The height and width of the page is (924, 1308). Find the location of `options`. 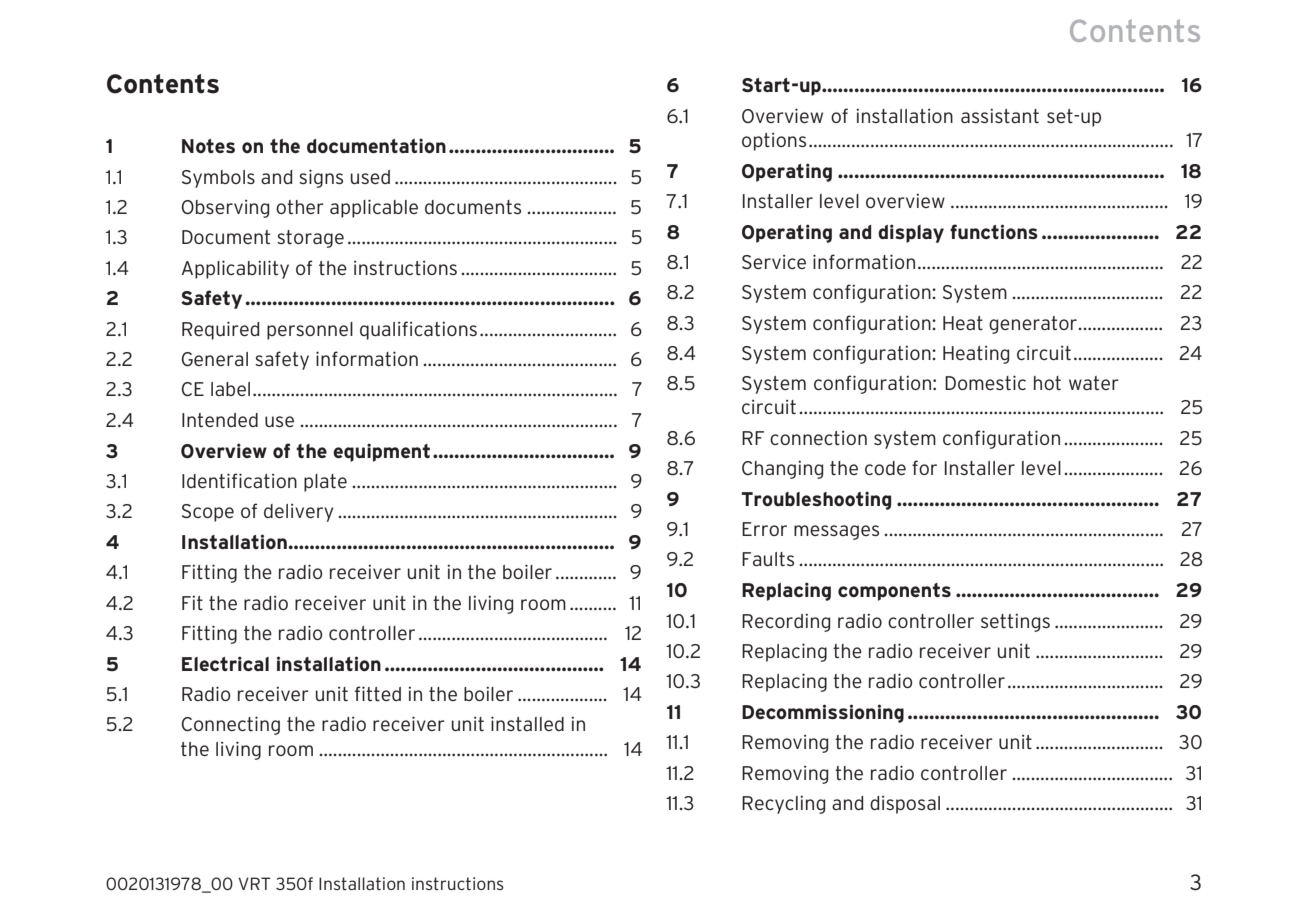

options is located at coordinates (774, 142).
